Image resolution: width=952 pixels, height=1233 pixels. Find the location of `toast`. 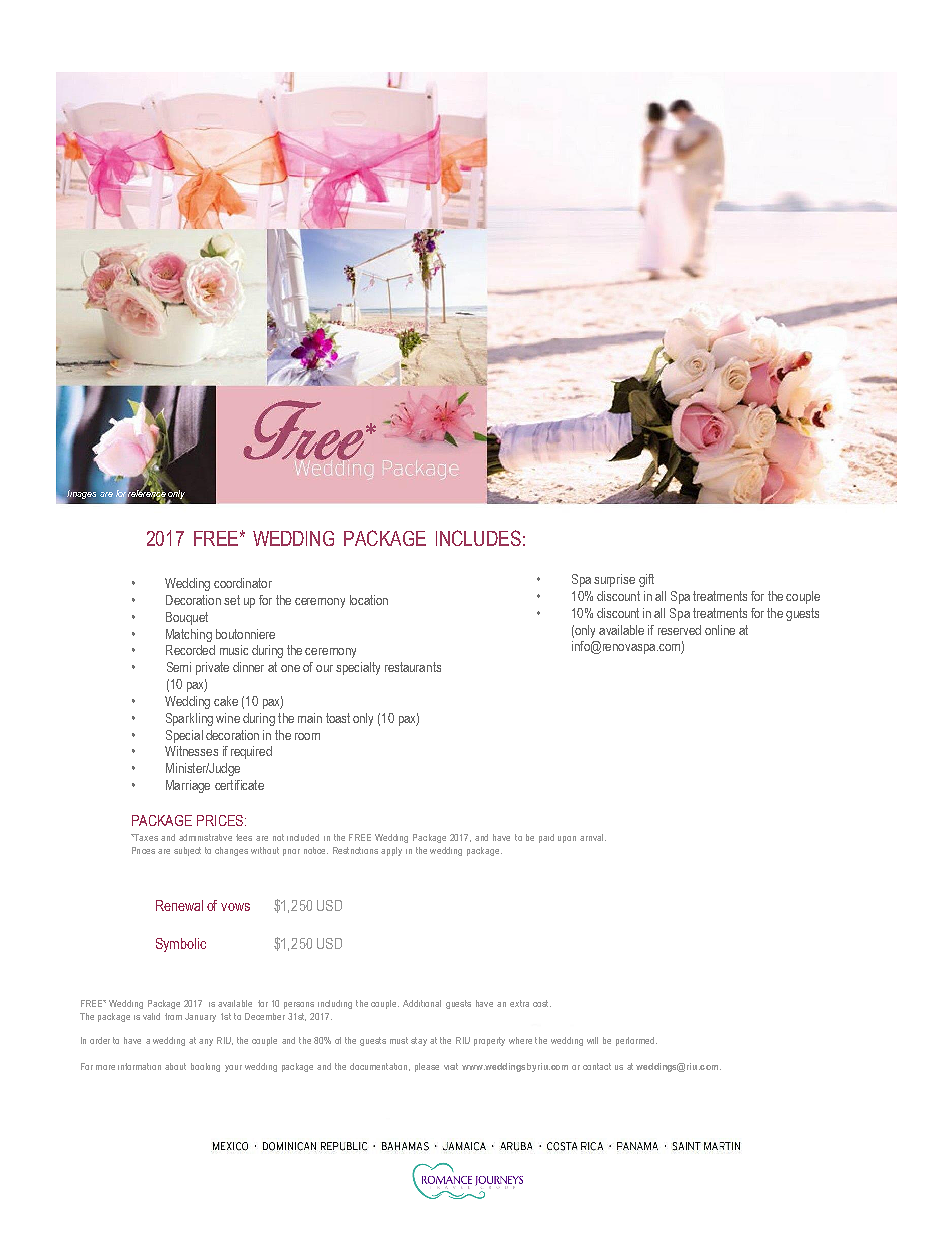

toast is located at coordinates (338, 718).
